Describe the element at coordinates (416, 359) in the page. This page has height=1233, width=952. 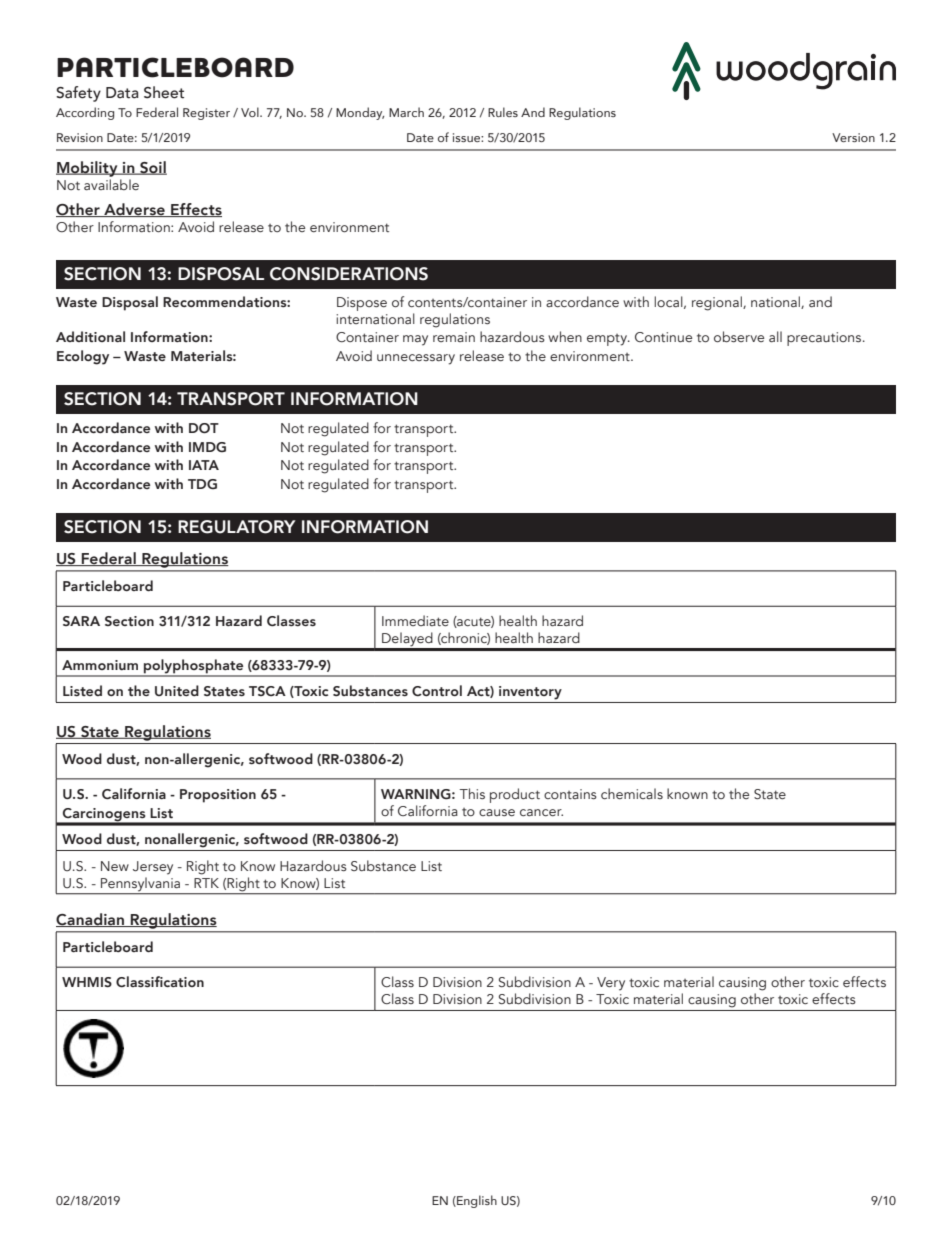
I see `unnecessary` at that location.
